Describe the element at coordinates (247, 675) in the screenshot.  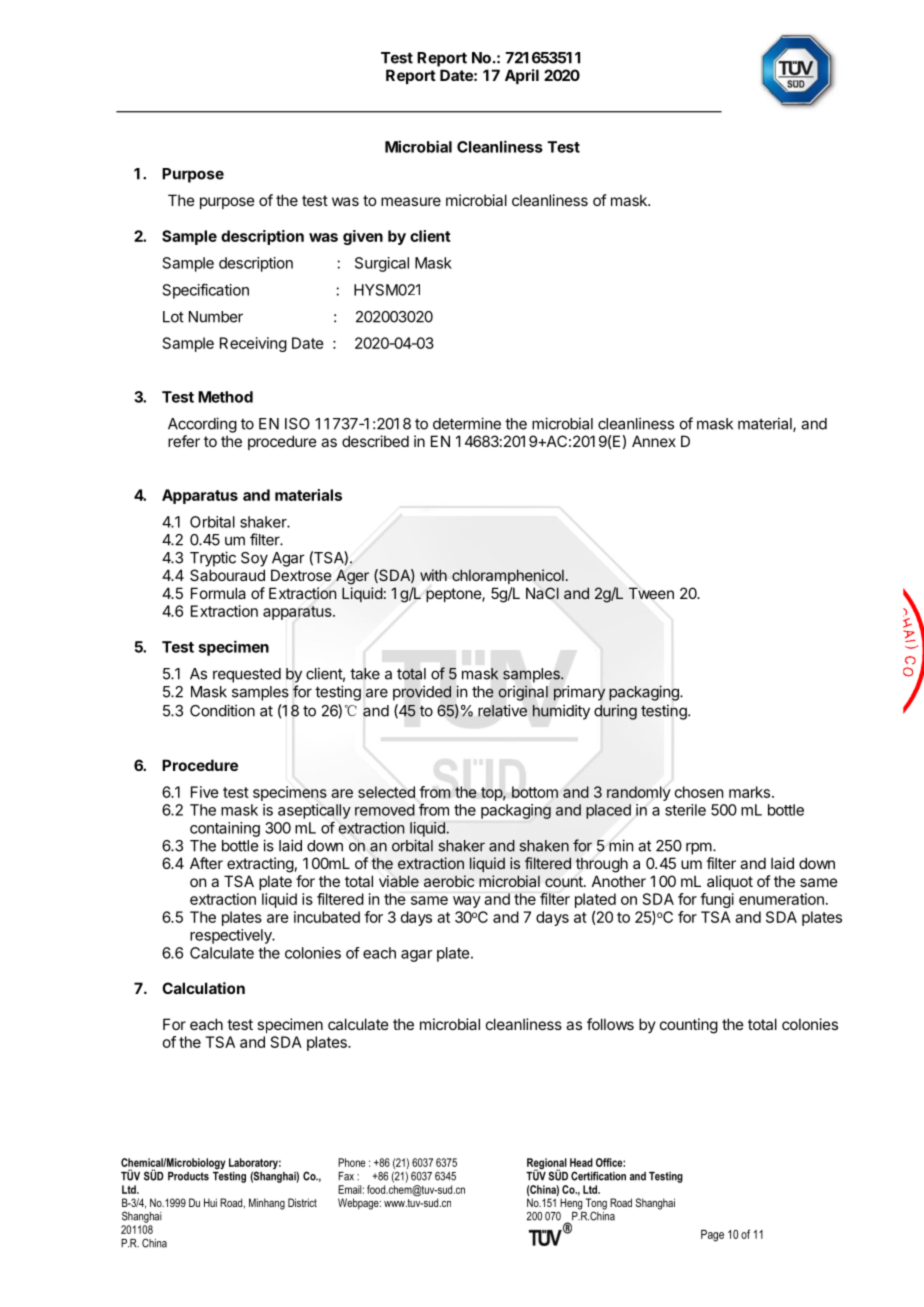
I see `requested` at that location.
